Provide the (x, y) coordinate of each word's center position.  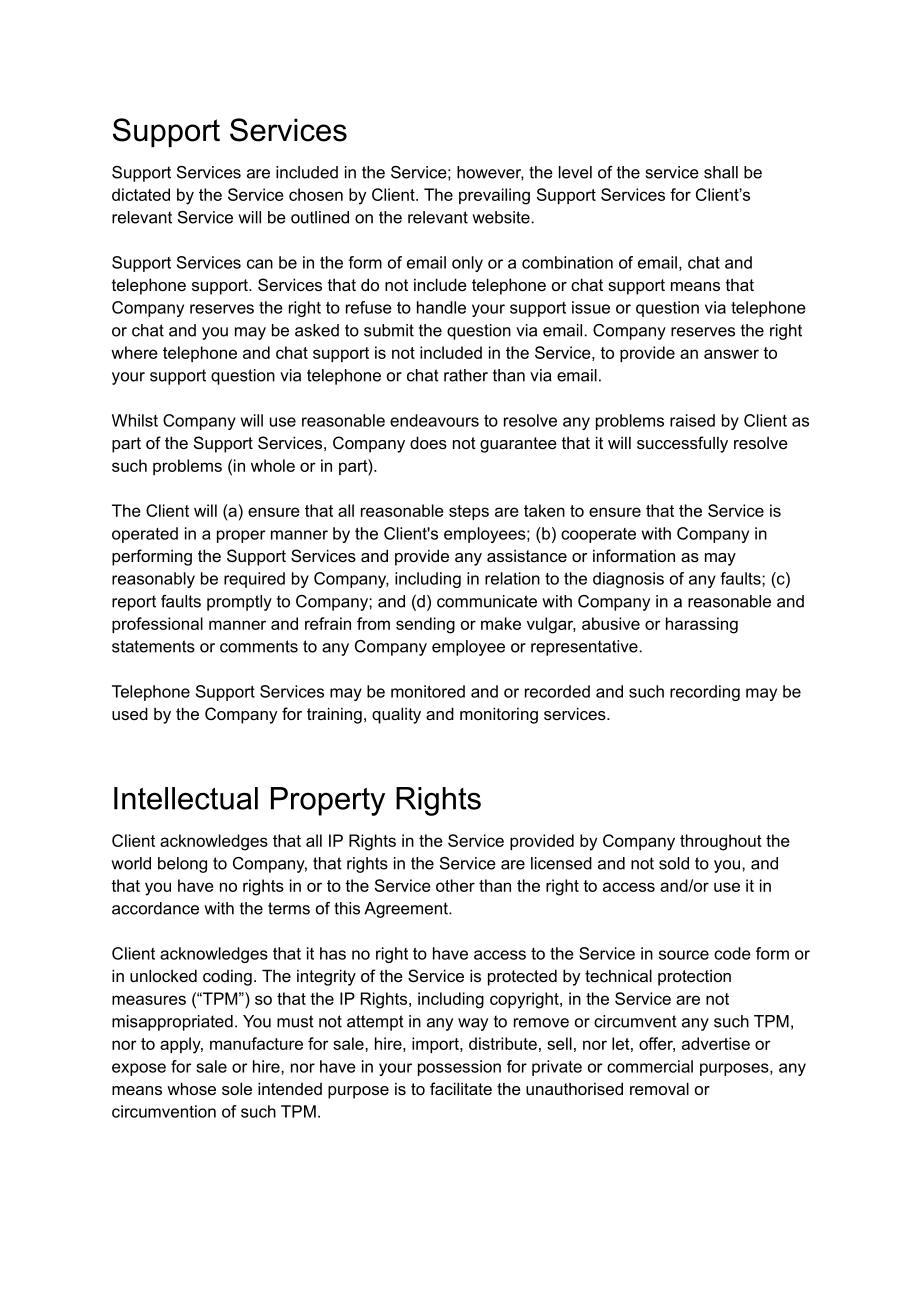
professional (157, 625)
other (455, 885)
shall (721, 172)
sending (425, 625)
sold (674, 863)
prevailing (494, 196)
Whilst (135, 420)
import (436, 1045)
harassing (702, 625)
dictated (141, 194)
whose (191, 1088)
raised (692, 420)
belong (182, 865)
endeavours (434, 420)
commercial (650, 1066)
